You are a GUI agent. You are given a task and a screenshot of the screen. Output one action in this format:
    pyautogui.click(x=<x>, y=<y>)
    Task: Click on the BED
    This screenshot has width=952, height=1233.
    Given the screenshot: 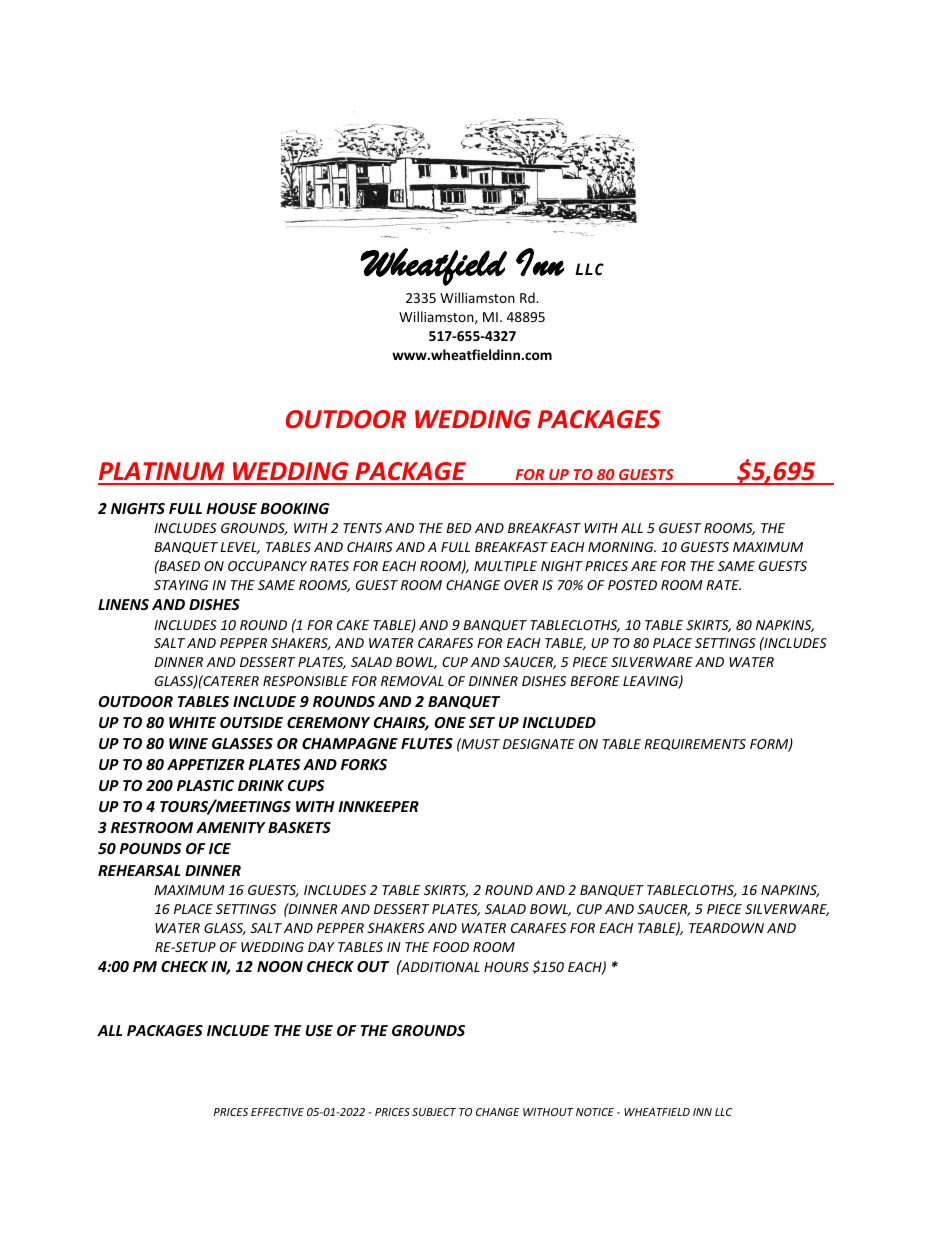 What is the action you would take?
    pyautogui.click(x=459, y=528)
